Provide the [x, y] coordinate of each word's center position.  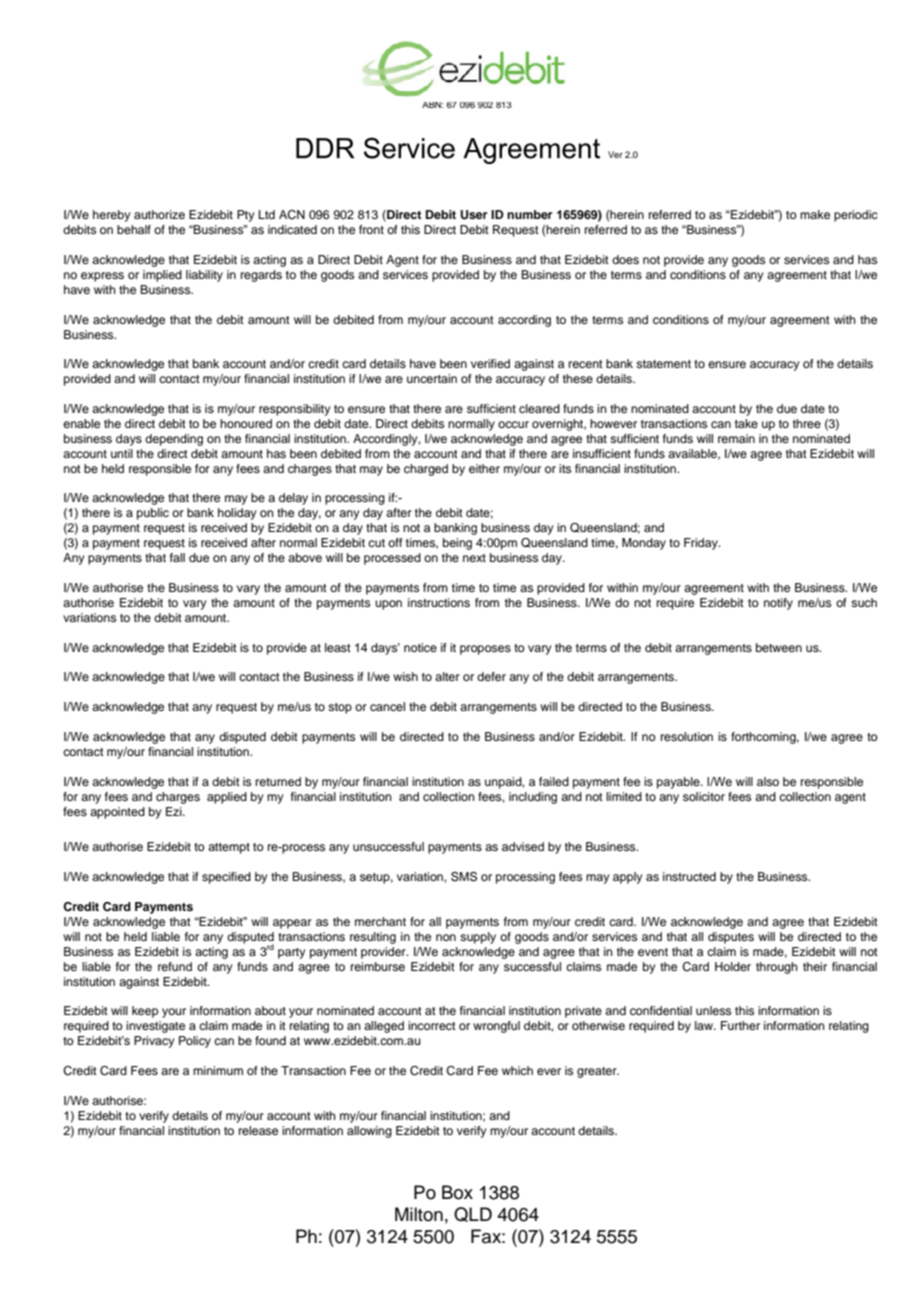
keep [145, 1012]
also [768, 781]
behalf [134, 229]
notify [778, 604]
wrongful [496, 1027]
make [815, 214]
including [533, 798]
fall [177, 557]
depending [174, 440]
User [473, 215]
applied [227, 798]
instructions [439, 602]
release [258, 1130]
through [777, 968]
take [746, 423]
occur [513, 424]
